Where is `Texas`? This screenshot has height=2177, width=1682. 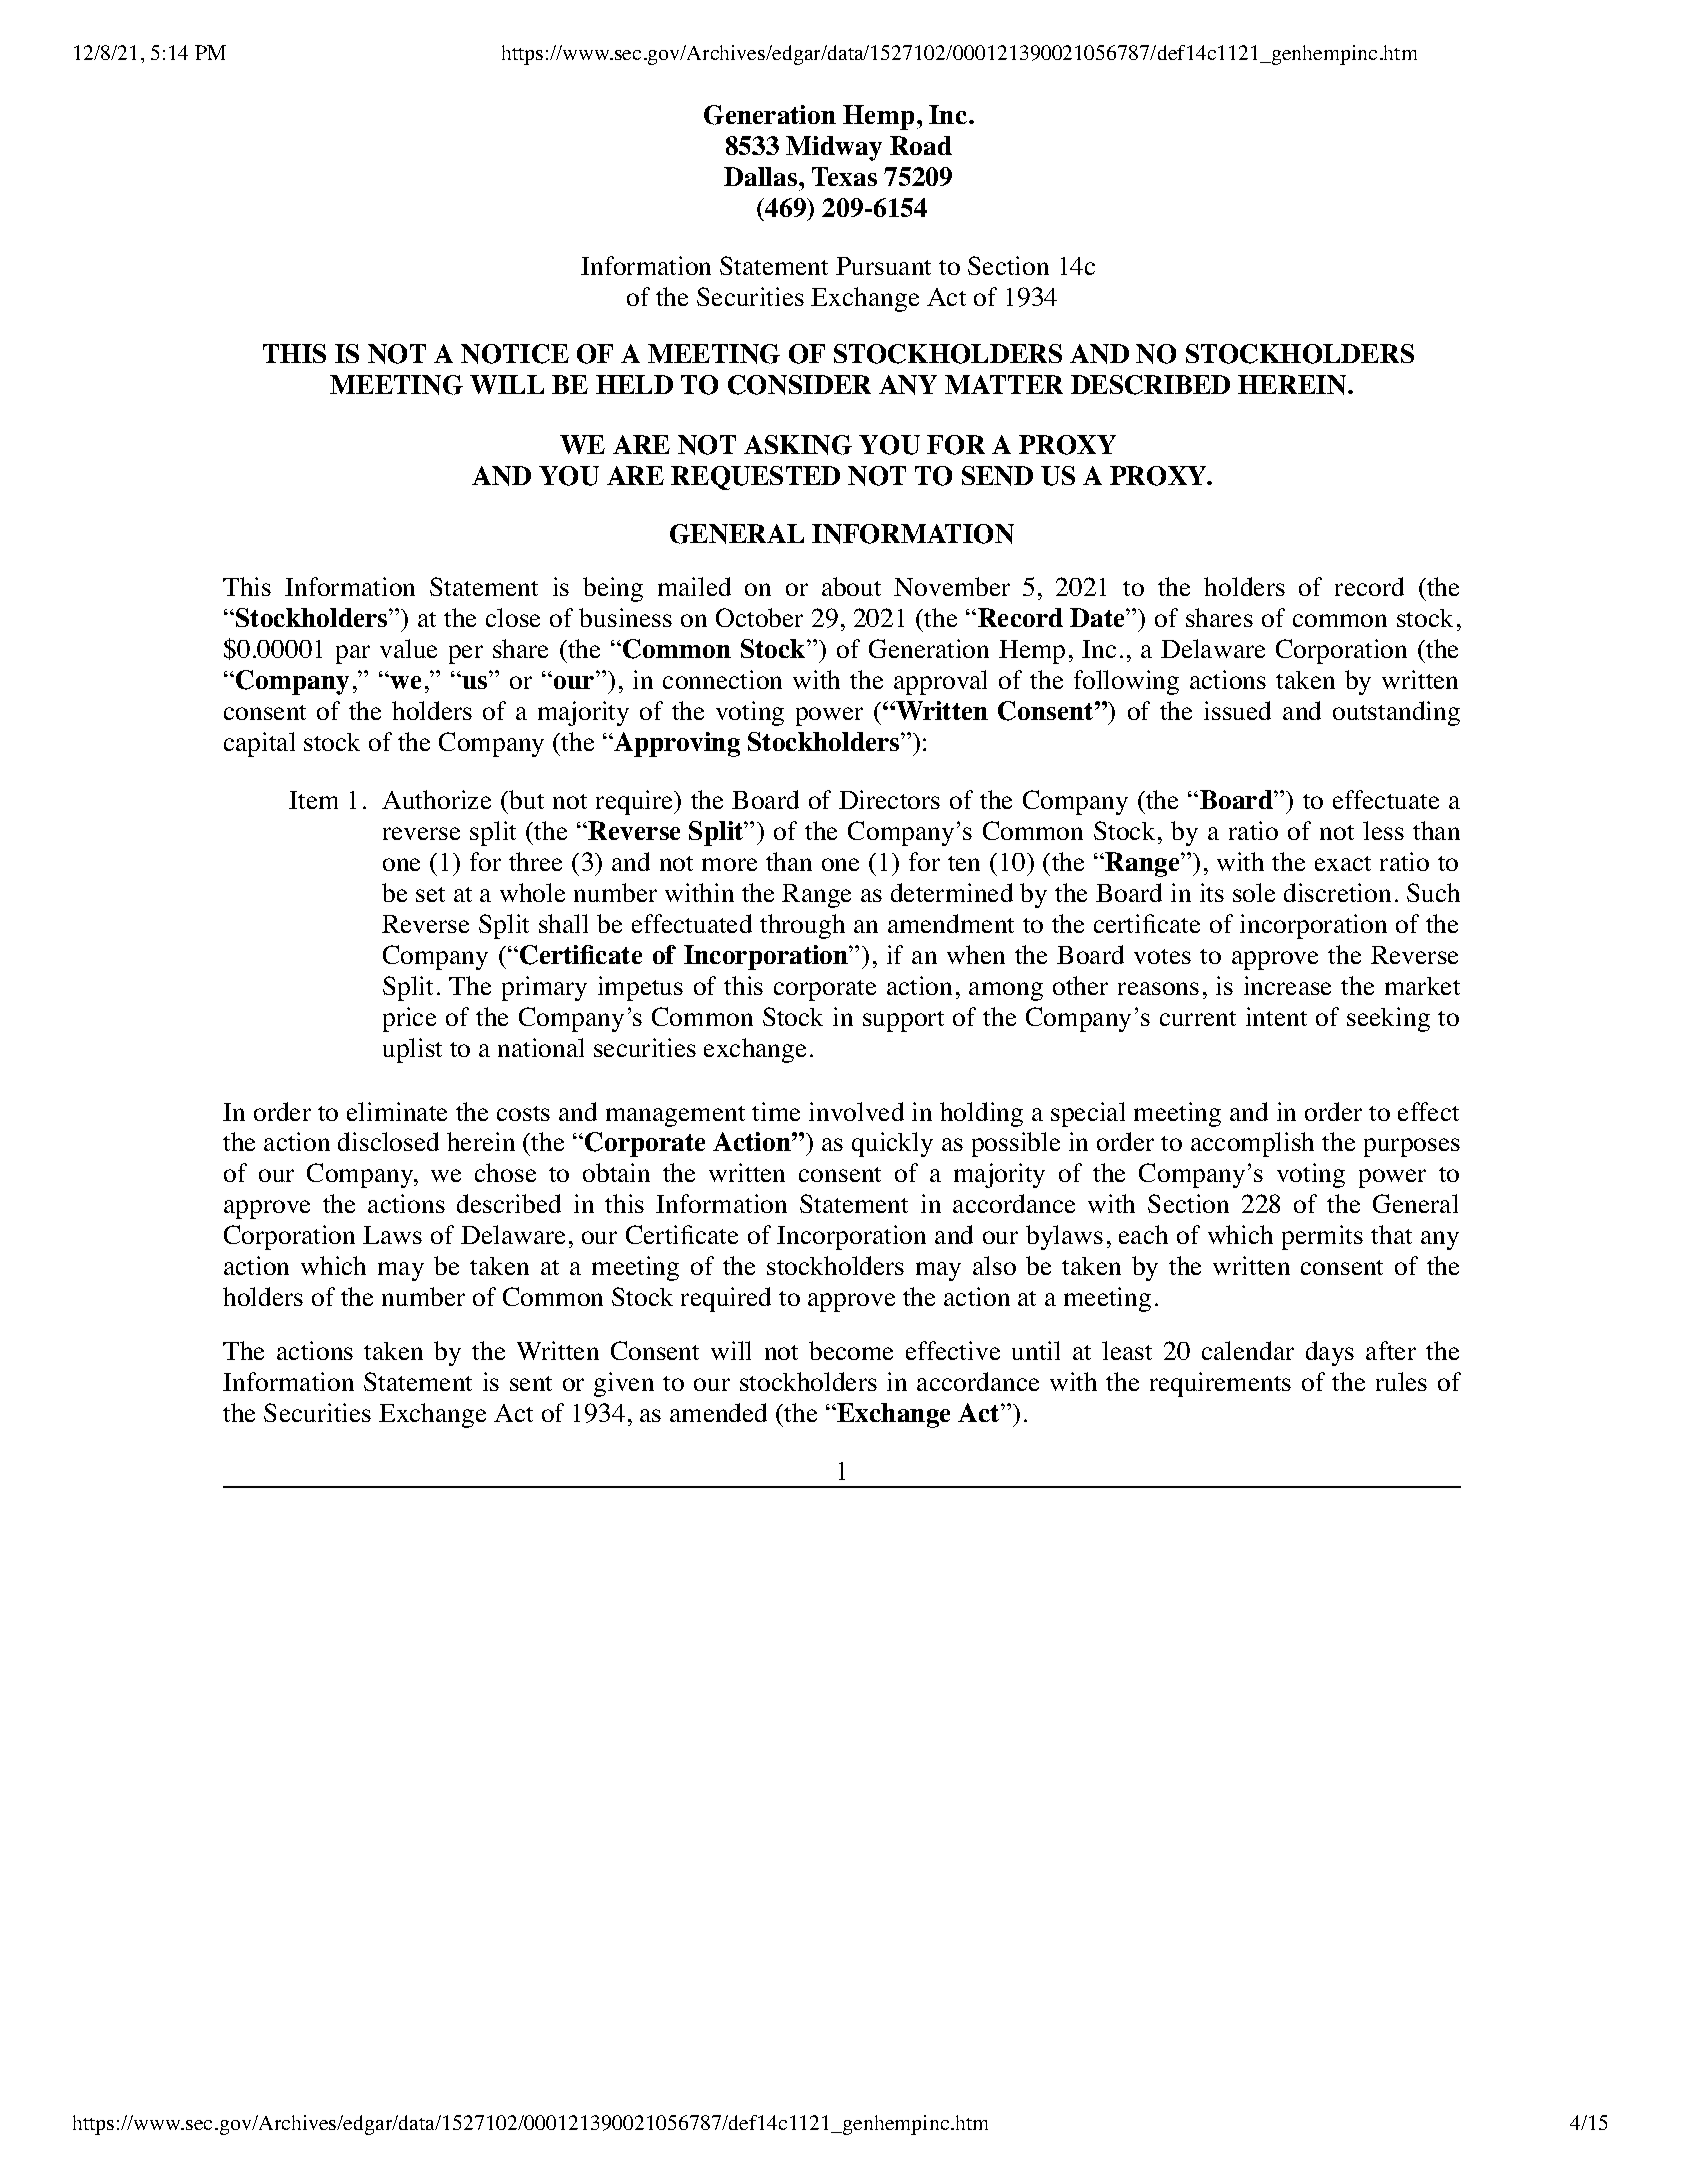
Texas is located at coordinates (844, 176).
